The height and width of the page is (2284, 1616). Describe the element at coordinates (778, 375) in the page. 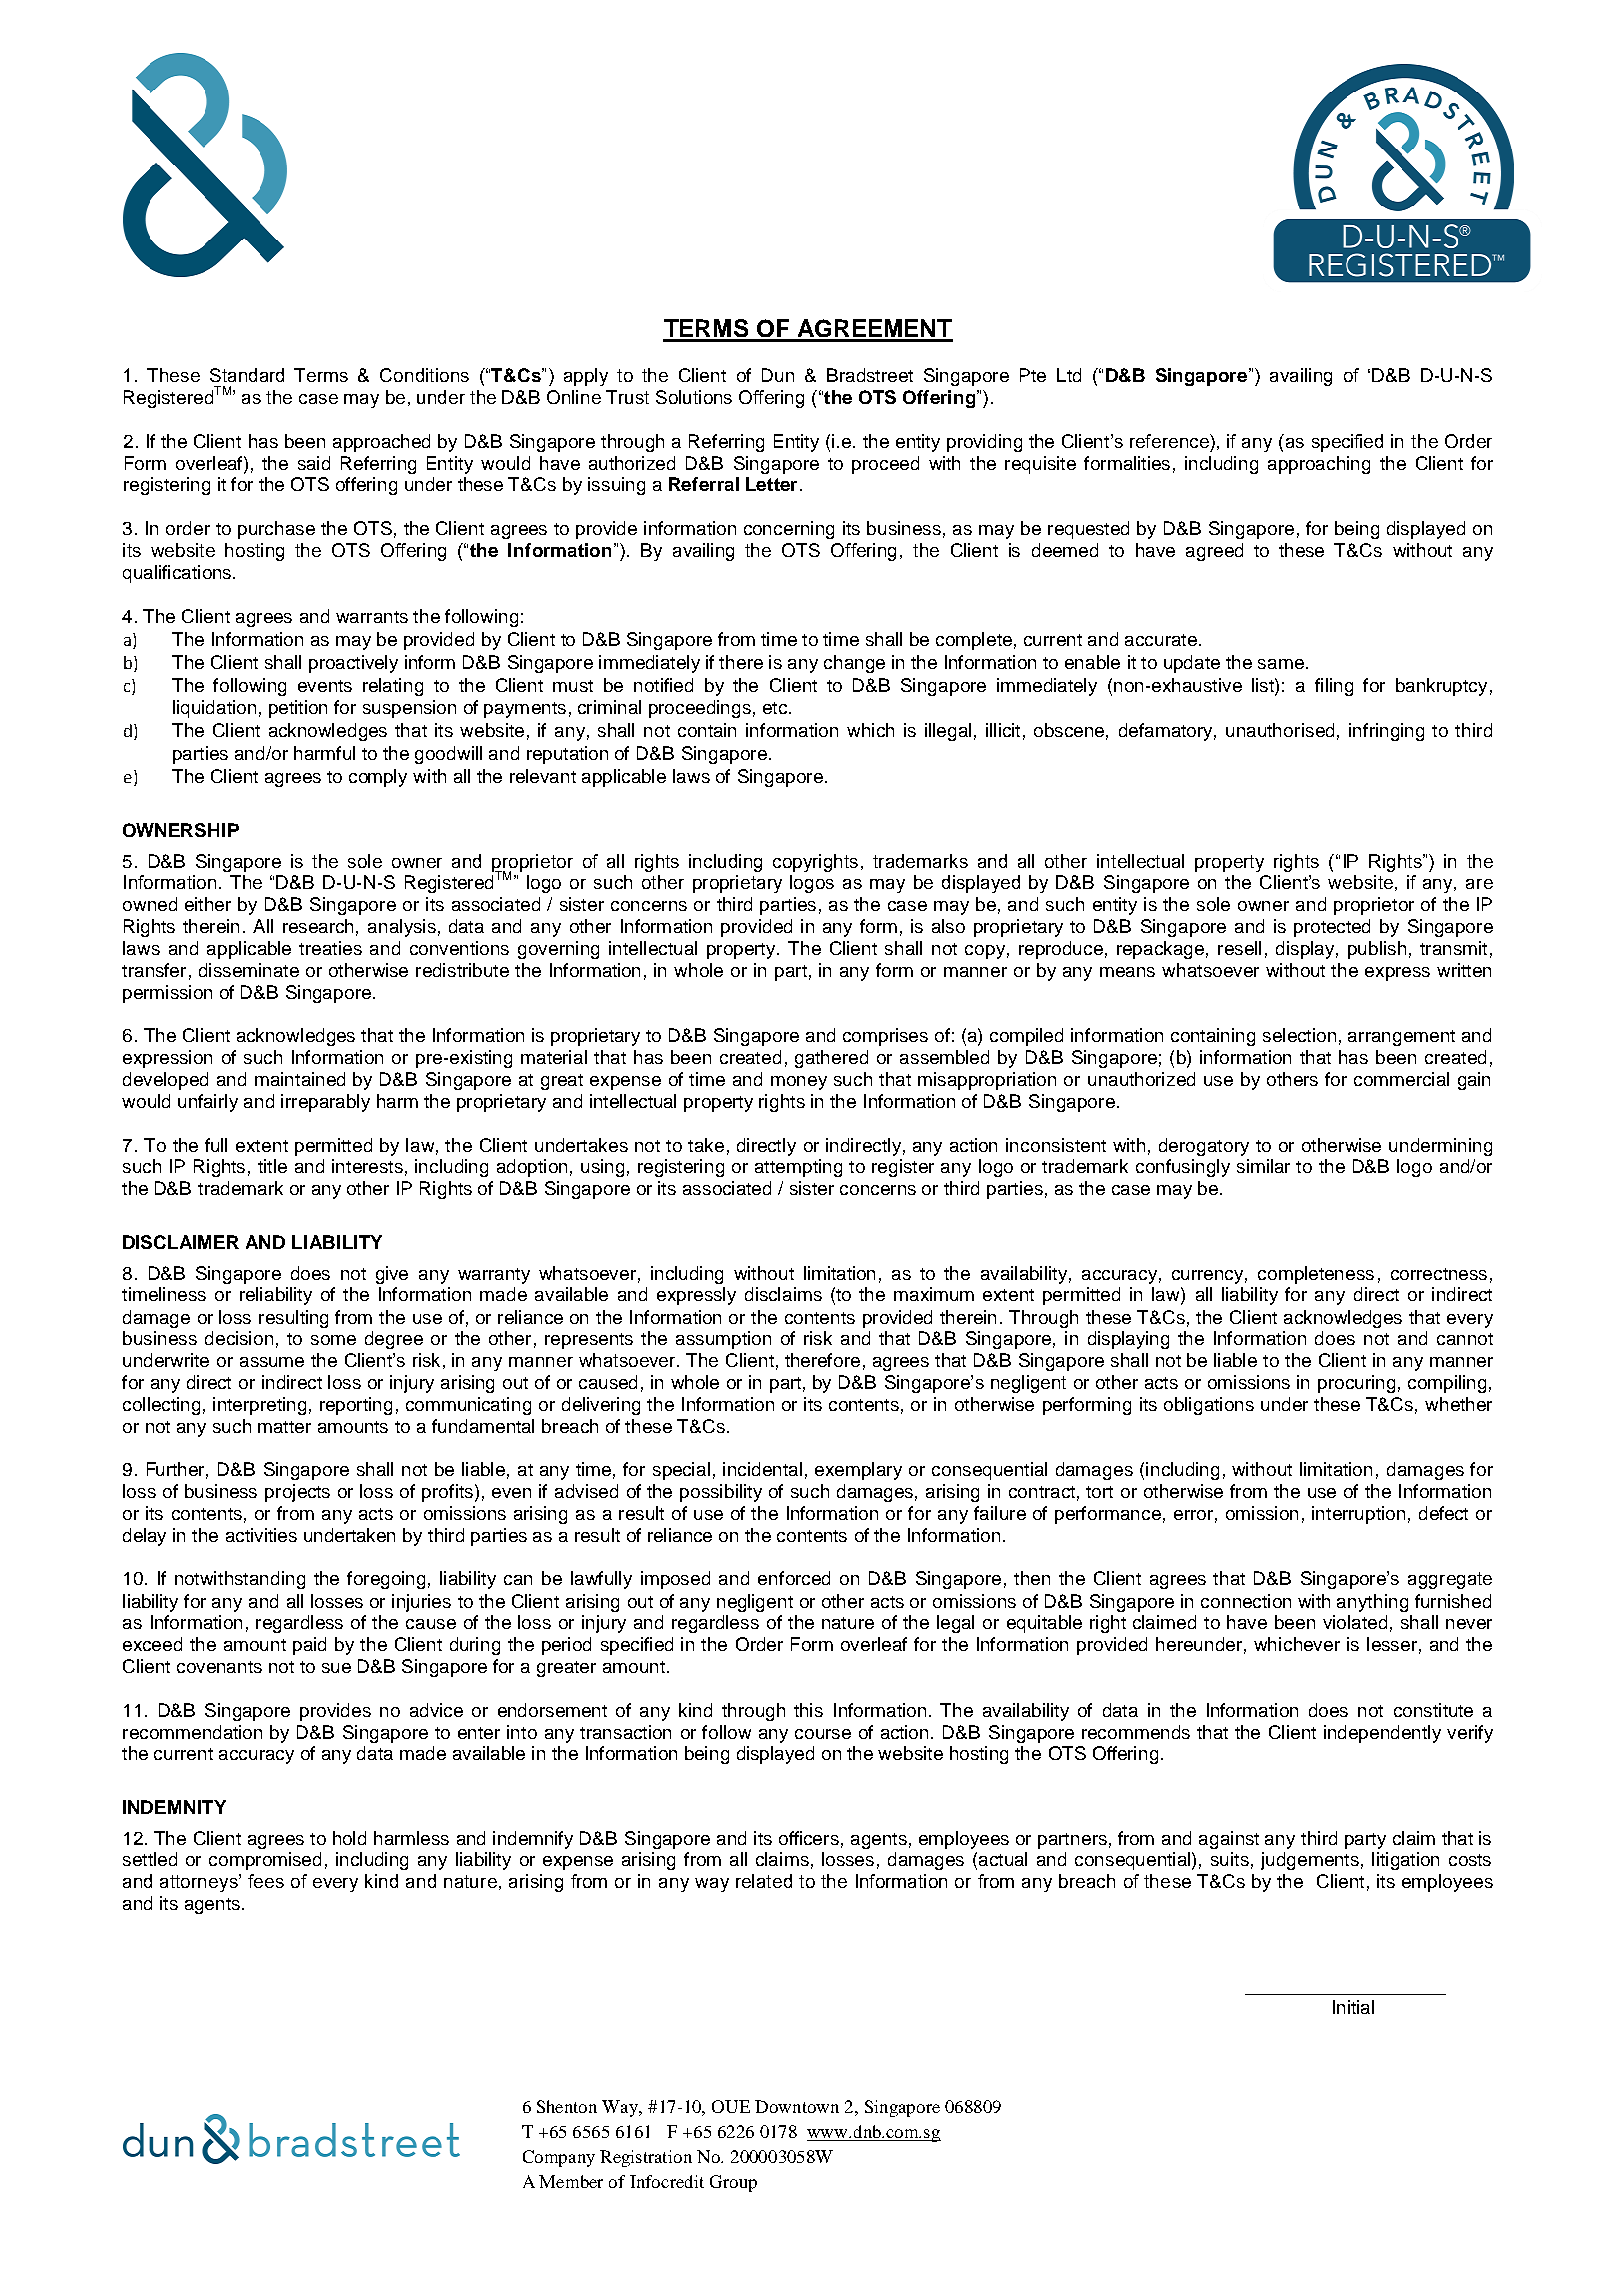

I see `Dun` at that location.
